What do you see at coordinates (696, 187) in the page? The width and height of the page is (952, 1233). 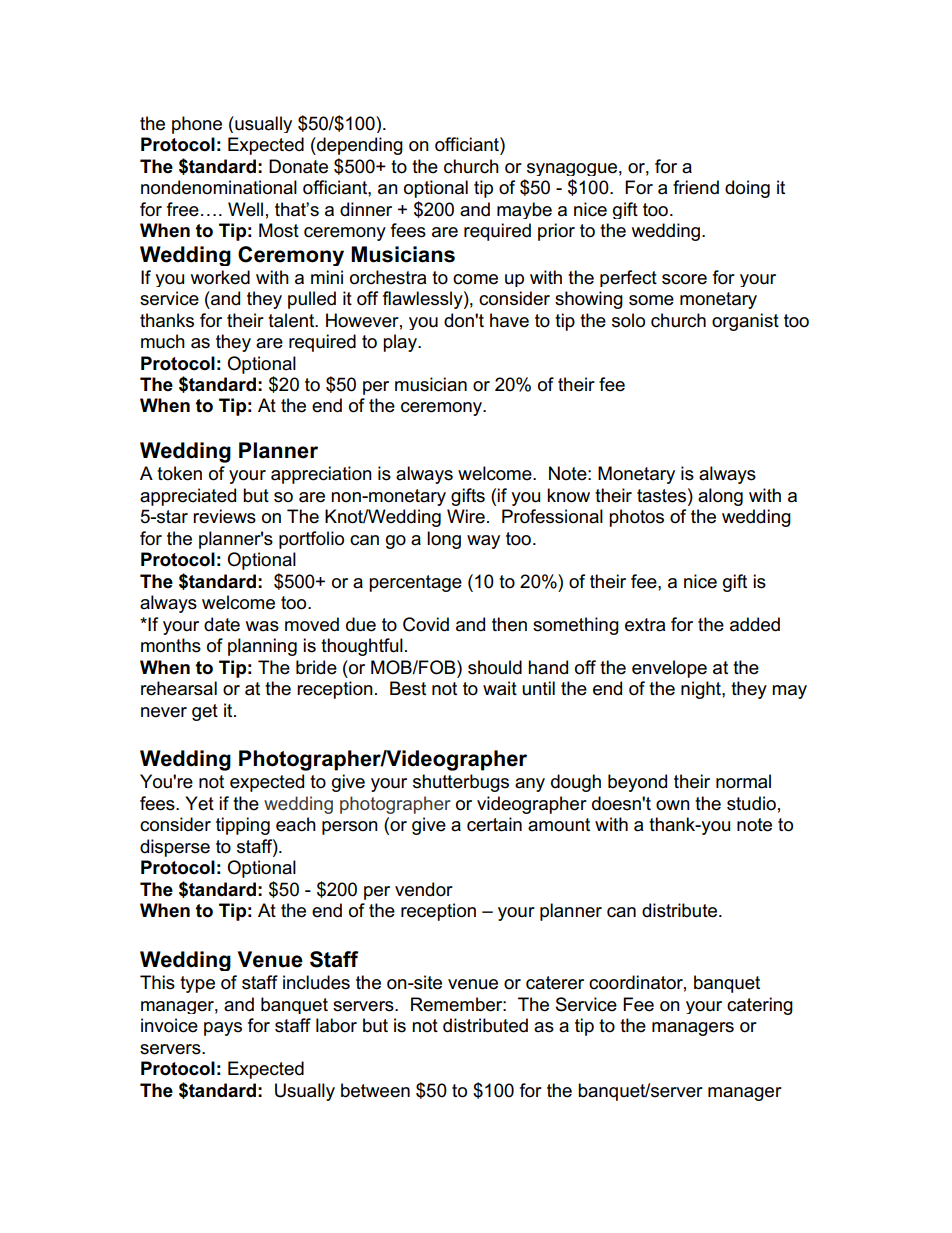 I see `friend` at bounding box center [696, 187].
